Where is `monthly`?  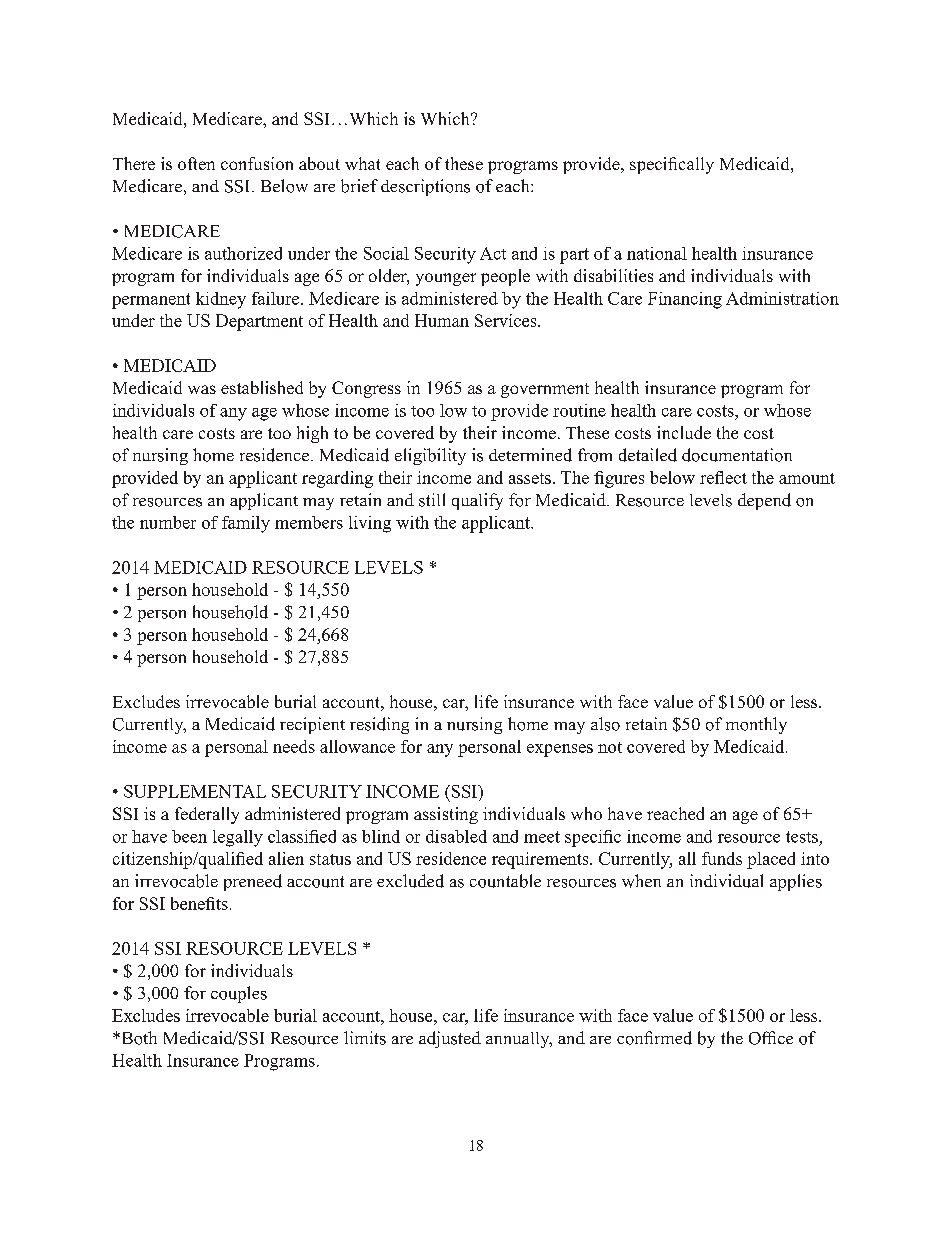 monthly is located at coordinates (756, 725).
